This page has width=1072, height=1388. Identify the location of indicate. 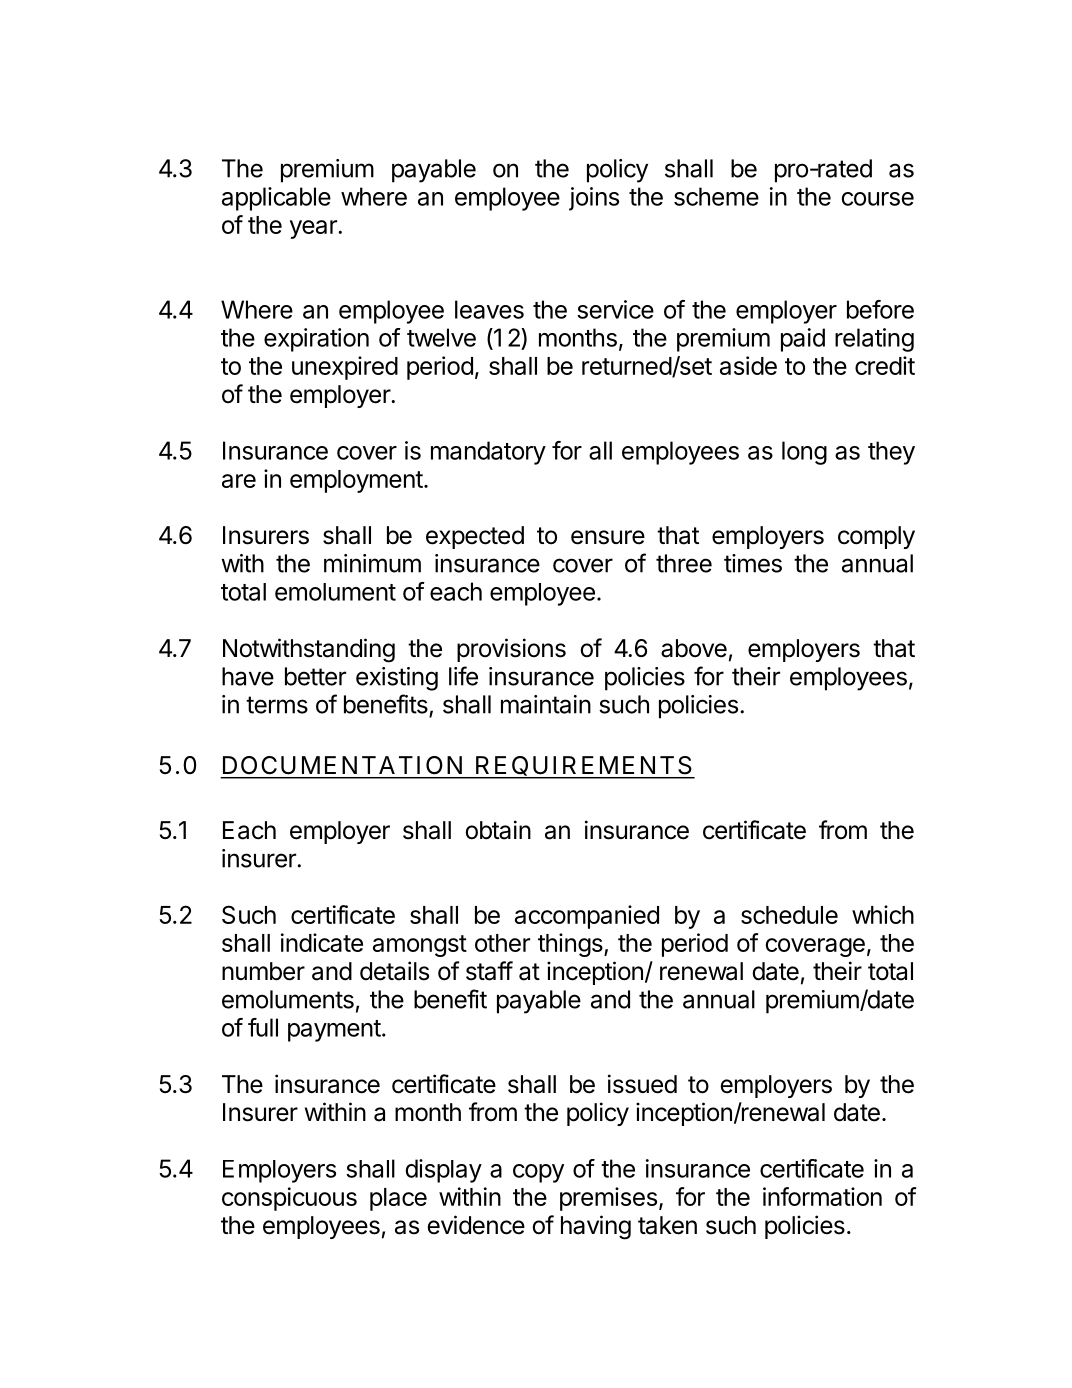
(322, 942).
